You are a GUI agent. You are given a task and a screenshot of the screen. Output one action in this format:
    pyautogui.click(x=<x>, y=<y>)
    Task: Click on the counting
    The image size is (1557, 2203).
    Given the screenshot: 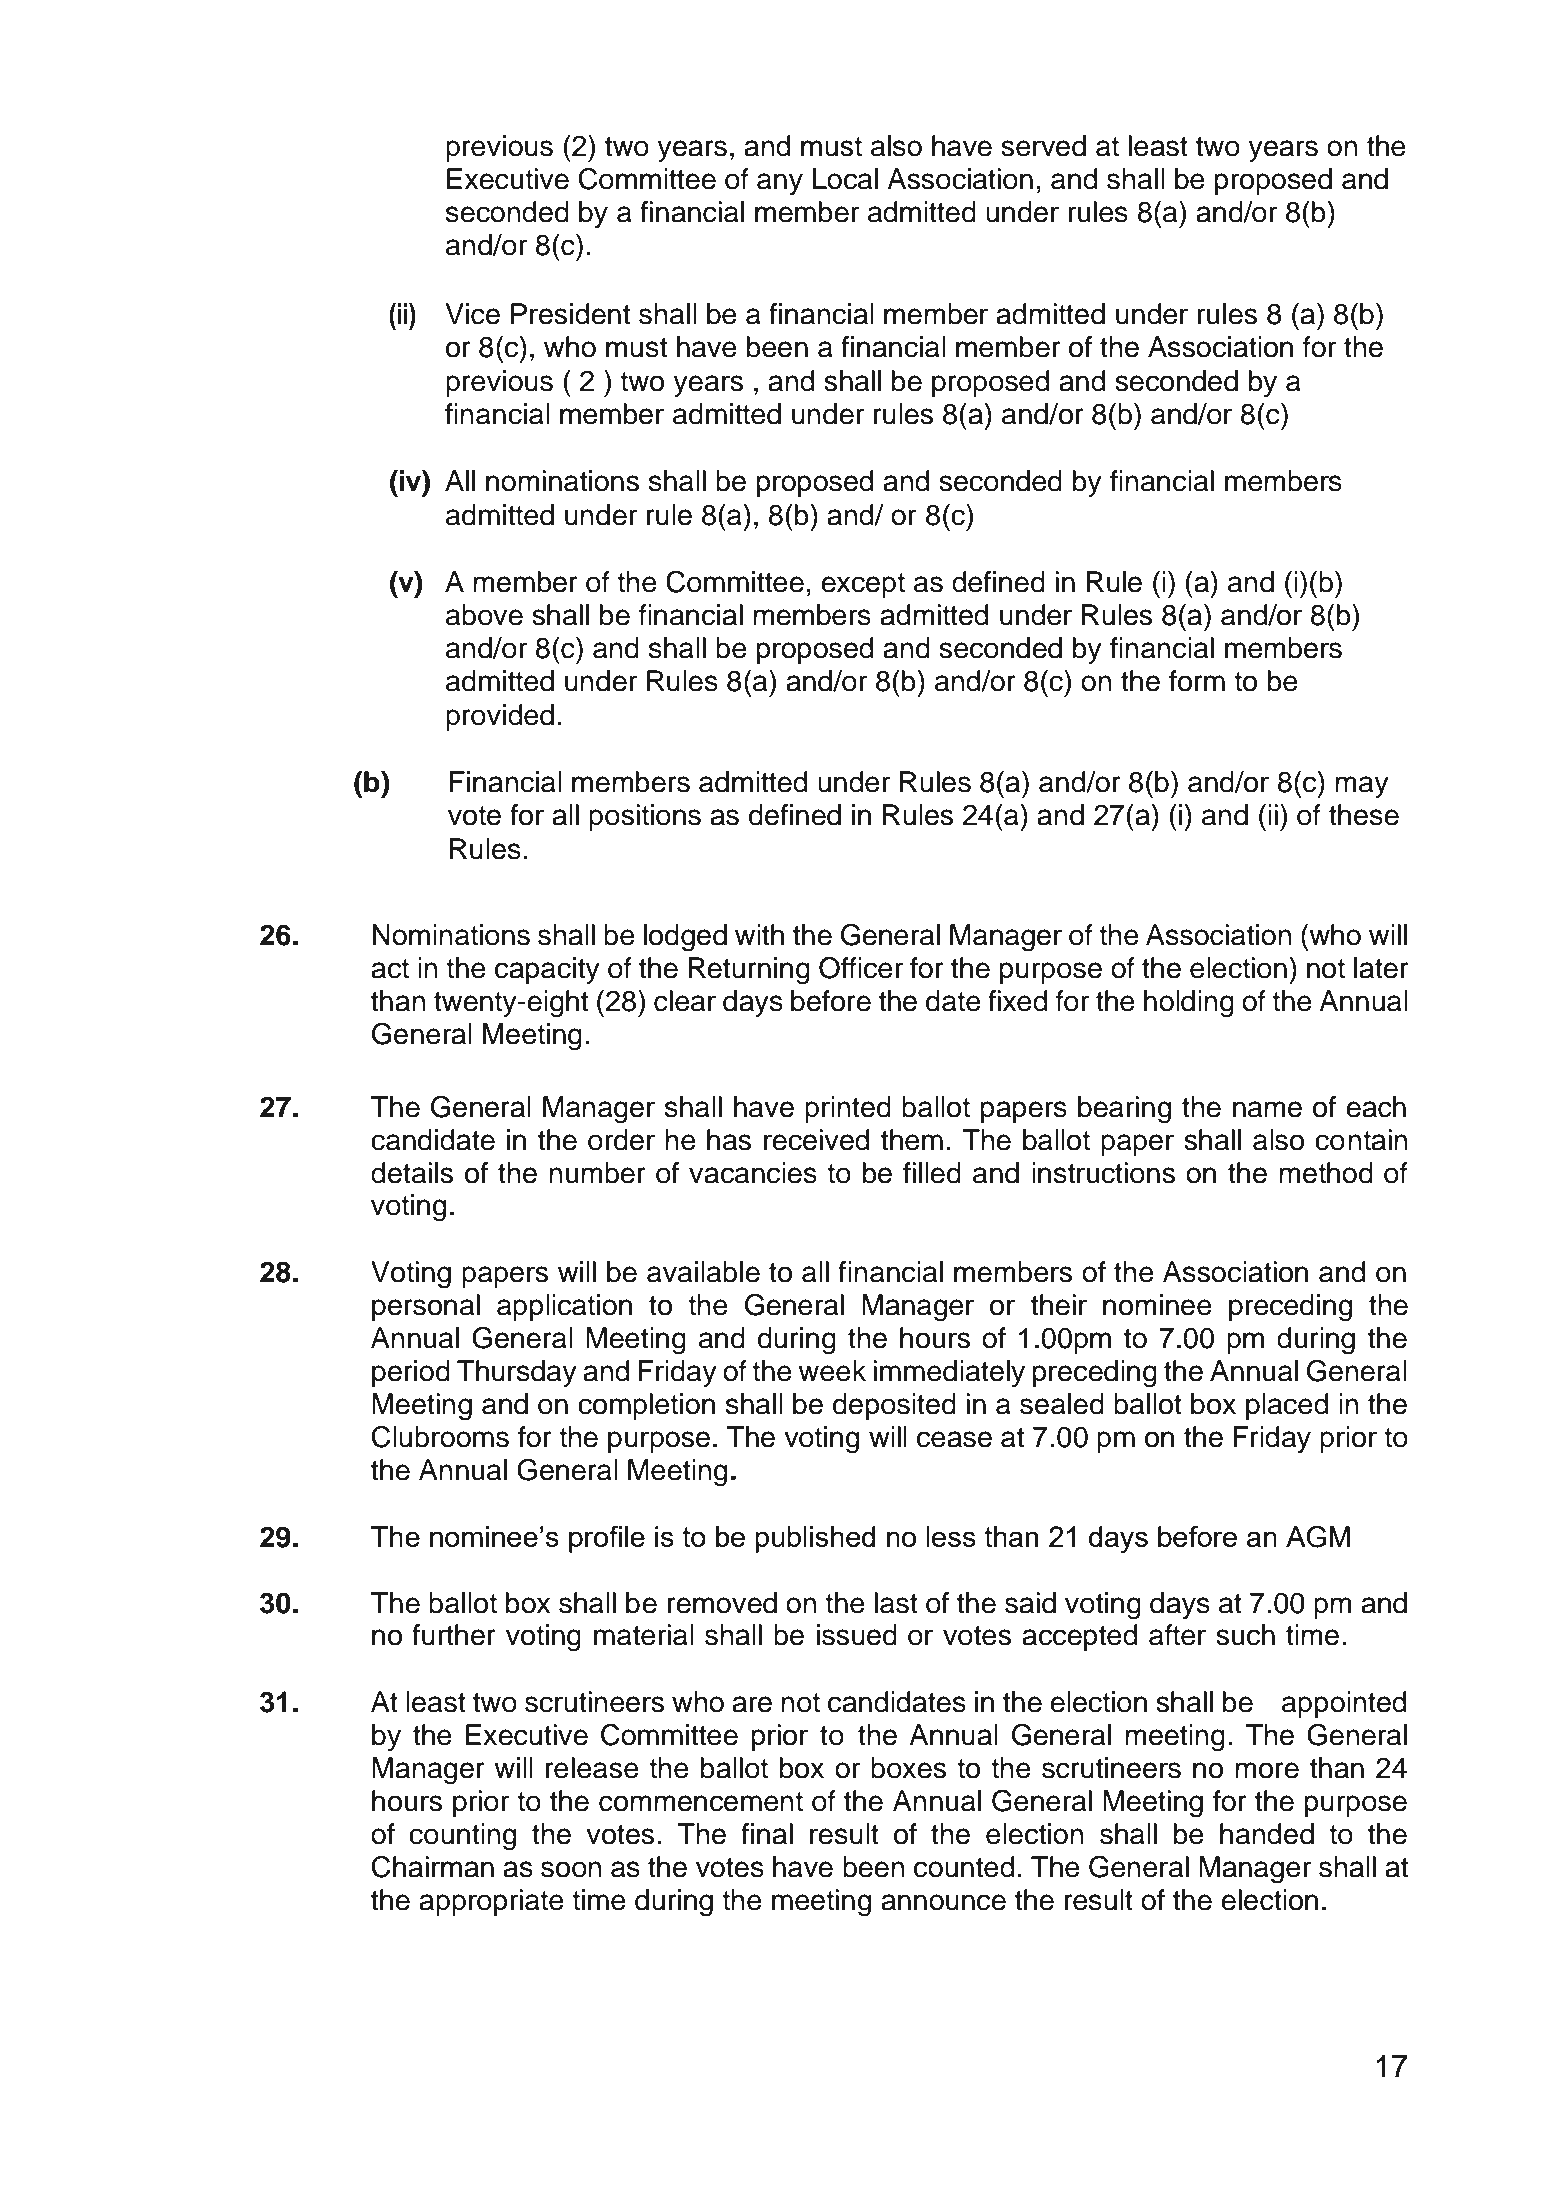 What is the action you would take?
    pyautogui.click(x=462, y=1837)
